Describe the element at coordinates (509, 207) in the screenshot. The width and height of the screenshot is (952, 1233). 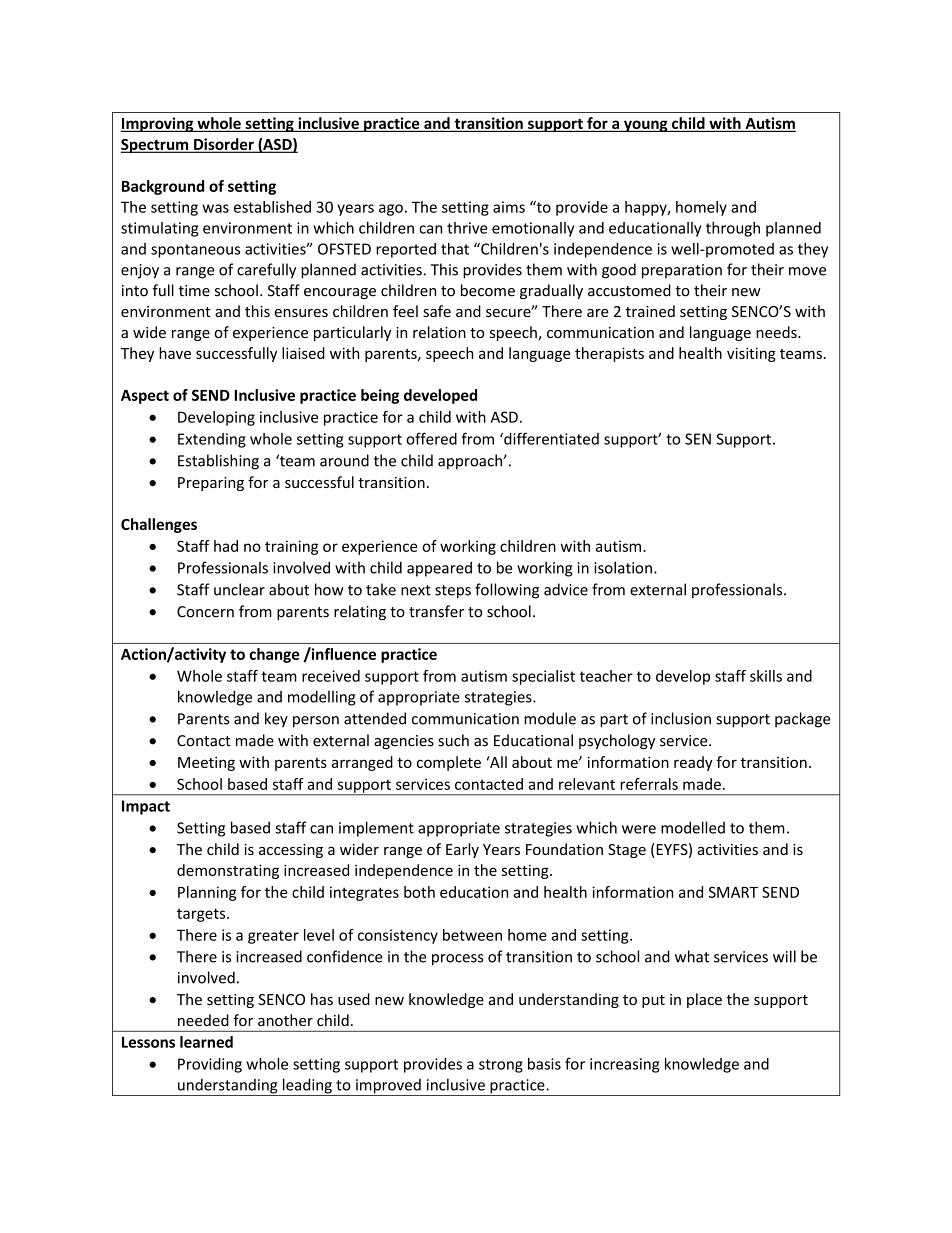
I see `aims` at that location.
